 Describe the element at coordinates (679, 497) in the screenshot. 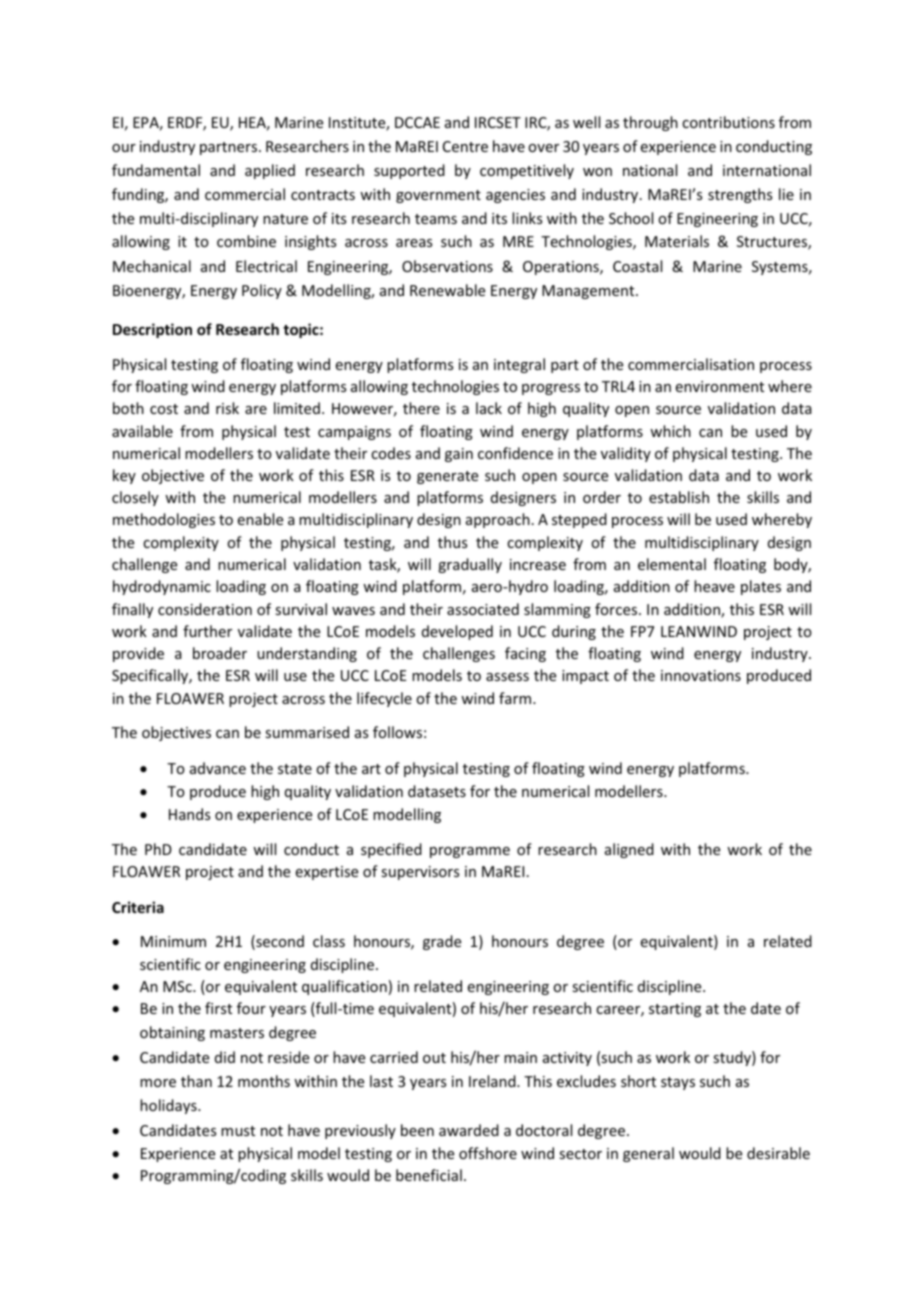

I see `establish` at that location.
